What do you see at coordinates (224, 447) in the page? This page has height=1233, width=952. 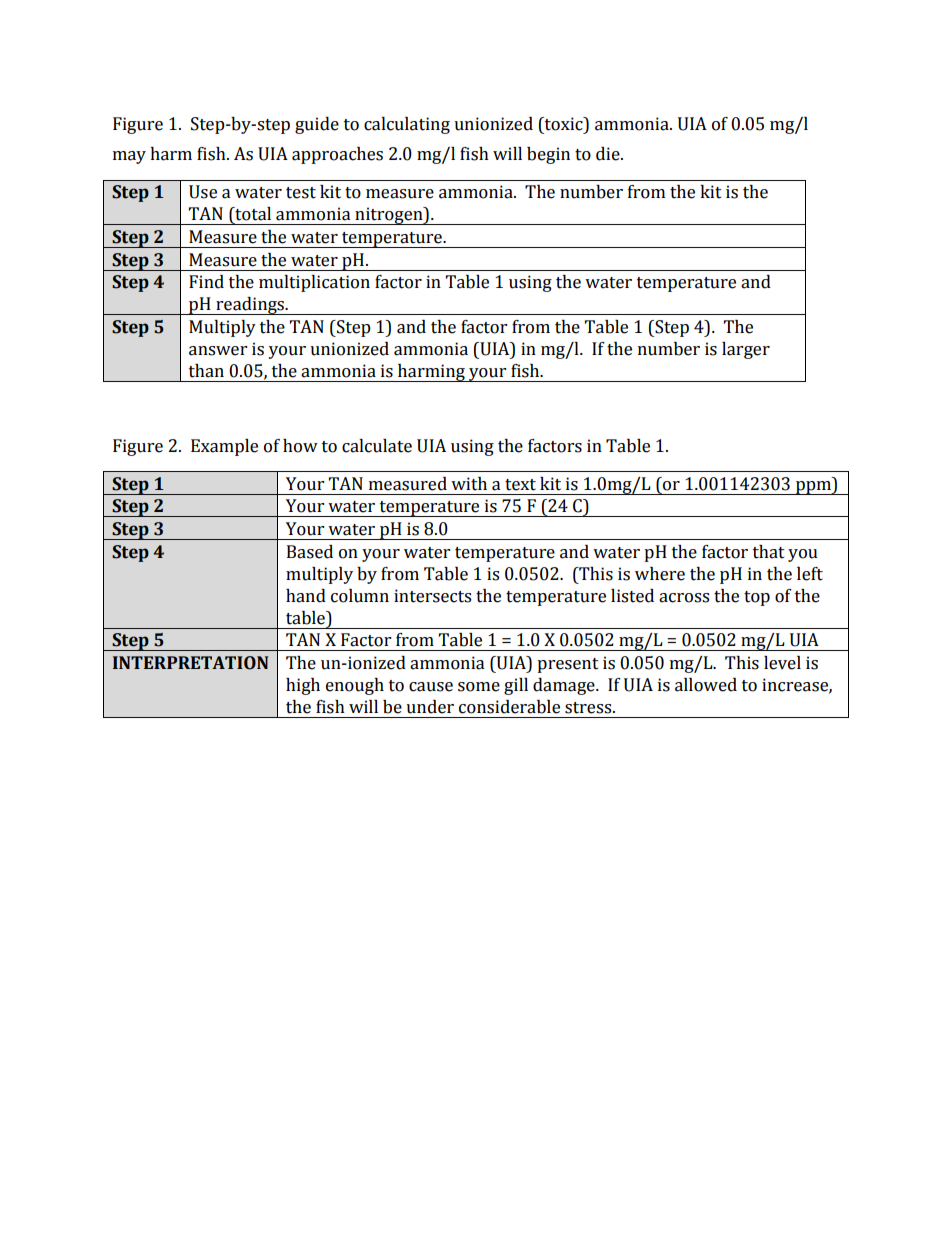 I see `Example` at bounding box center [224, 447].
